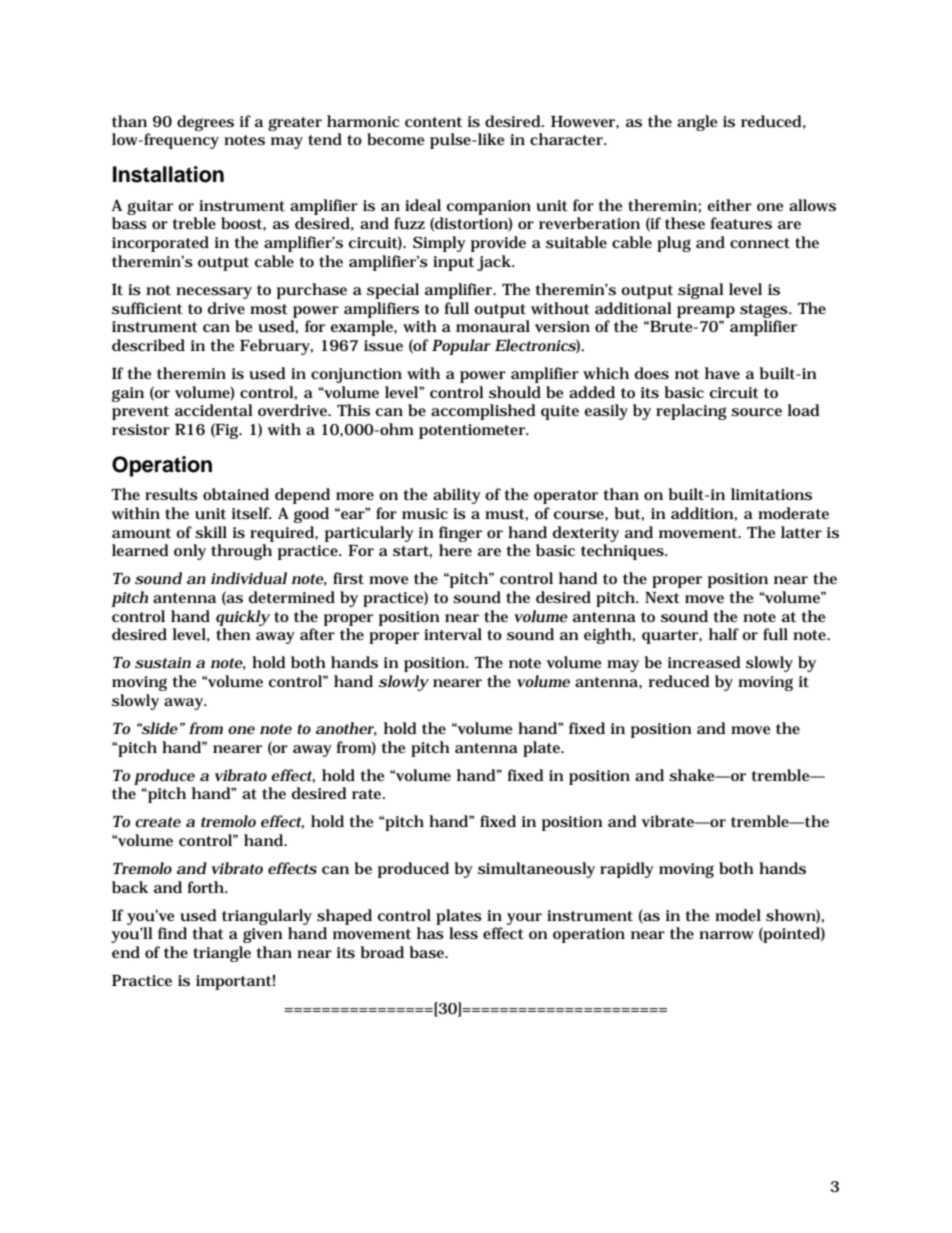 Image resolution: width=952 pixels, height=1233 pixels. Describe the element at coordinates (704, 662) in the screenshot. I see `increased` at that location.
